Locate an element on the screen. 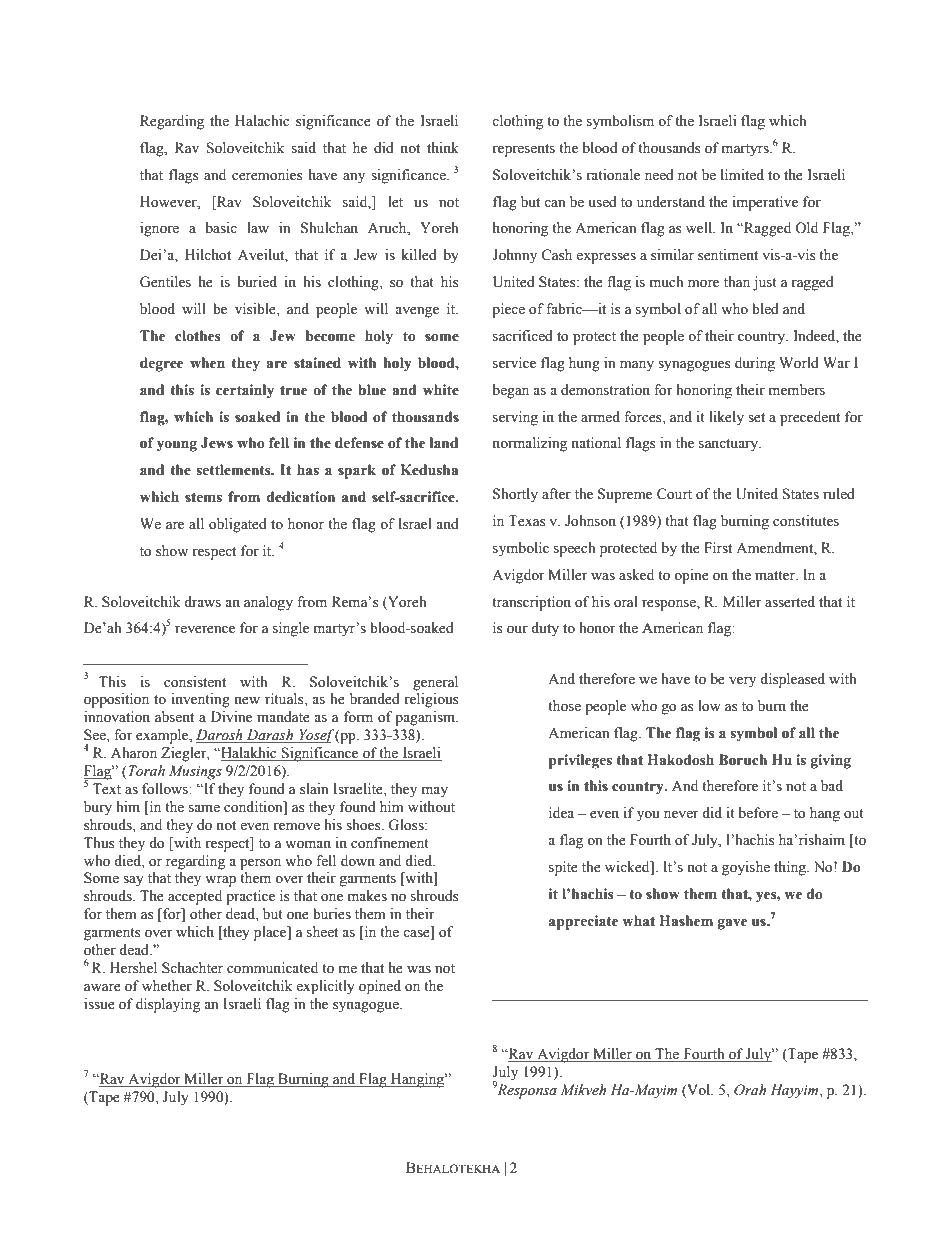 The image size is (952, 1233). asserted is located at coordinates (790, 602).
